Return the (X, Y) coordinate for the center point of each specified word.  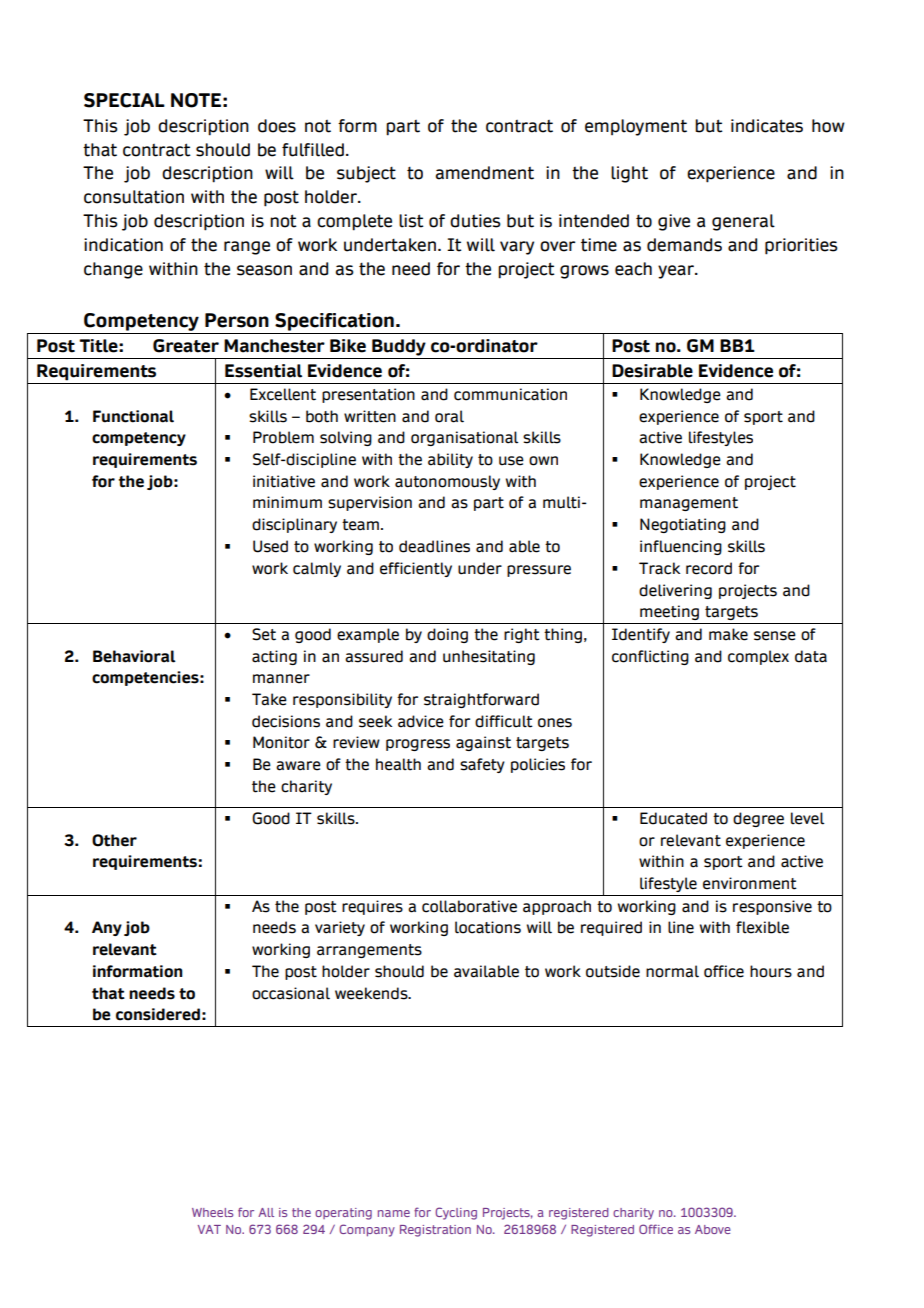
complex (758, 657)
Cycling (456, 1213)
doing (447, 635)
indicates (767, 126)
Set (264, 634)
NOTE (196, 100)
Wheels (212, 1212)
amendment (485, 173)
